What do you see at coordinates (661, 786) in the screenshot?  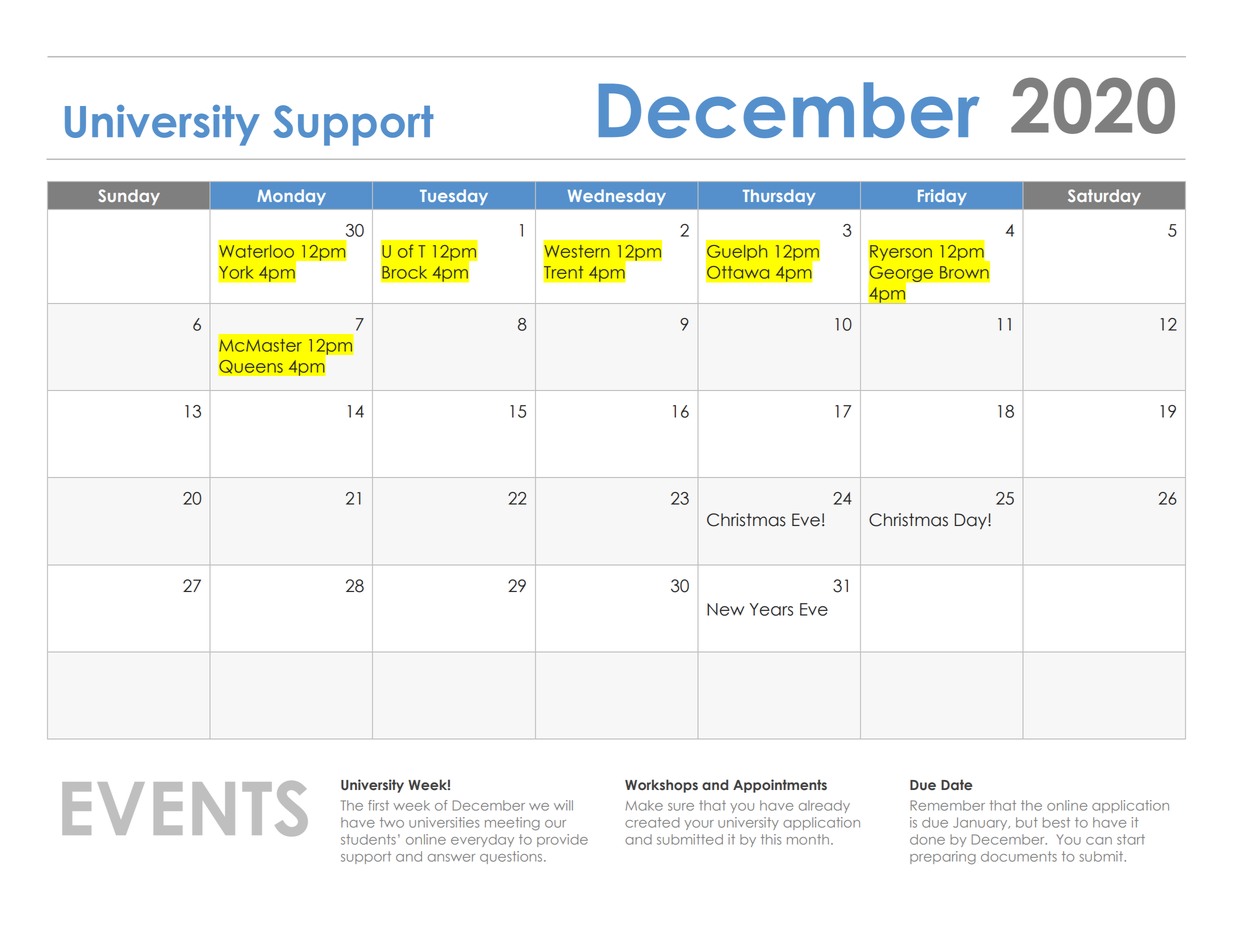 I see `Workshops` at bounding box center [661, 786].
